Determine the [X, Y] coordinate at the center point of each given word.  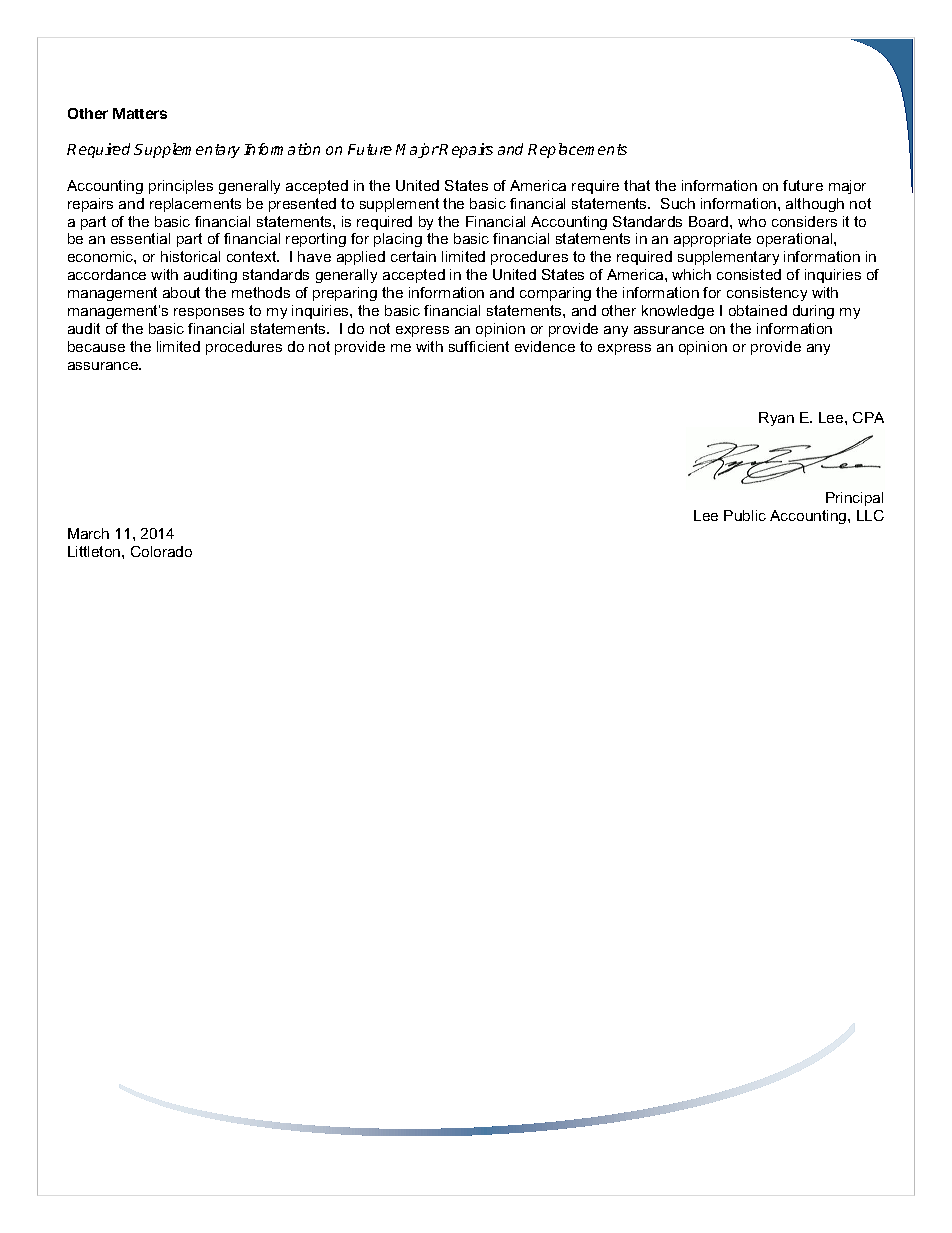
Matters [140, 113]
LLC [870, 515]
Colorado [161, 551]
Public [745, 515]
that [637, 185]
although [815, 205]
